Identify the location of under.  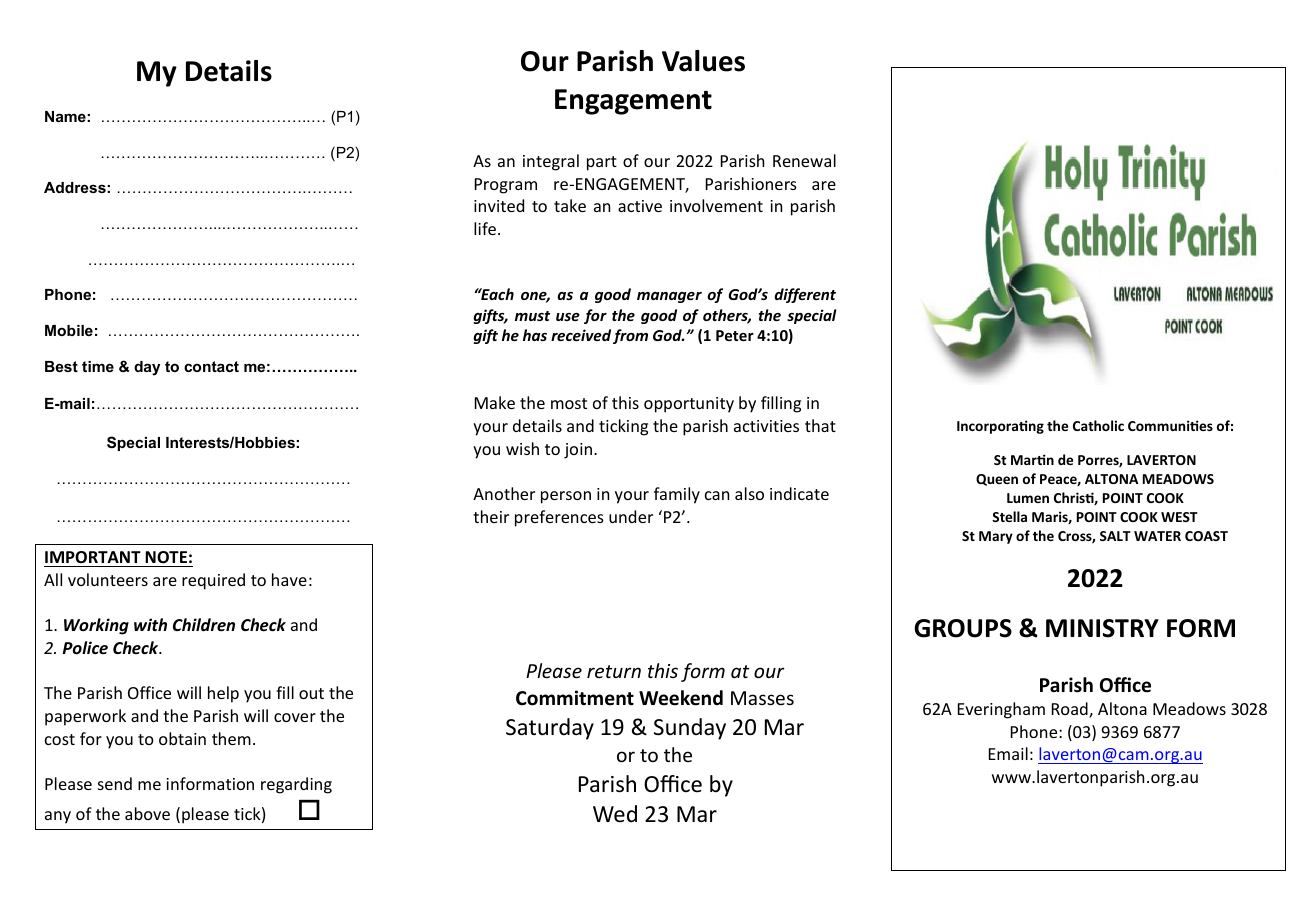
(631, 516).
